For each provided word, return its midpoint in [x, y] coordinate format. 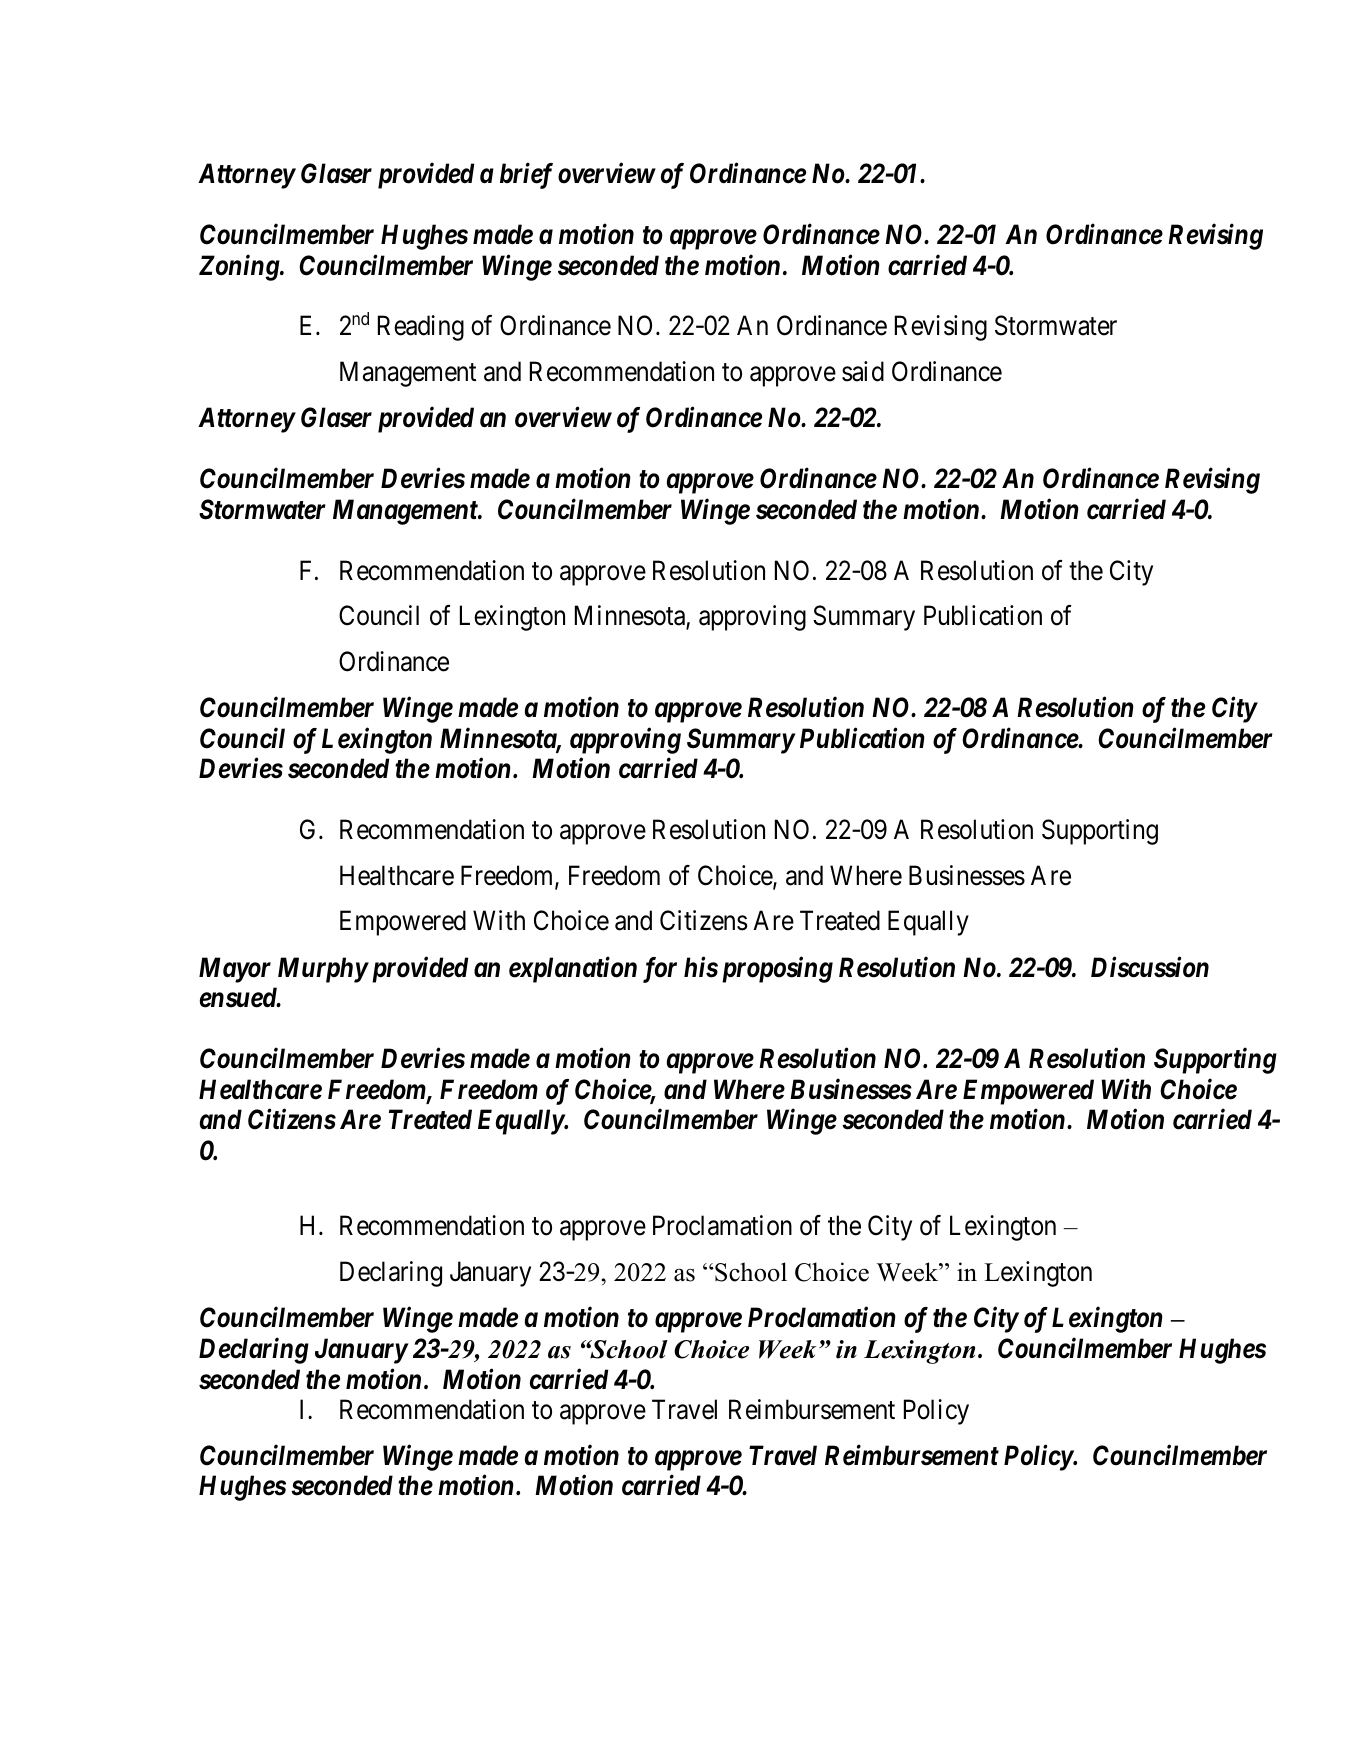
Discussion [1150, 967]
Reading [421, 328]
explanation [573, 969]
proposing [777, 970]
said [863, 371]
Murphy [323, 970]
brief [526, 176]
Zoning [240, 268]
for [660, 970]
